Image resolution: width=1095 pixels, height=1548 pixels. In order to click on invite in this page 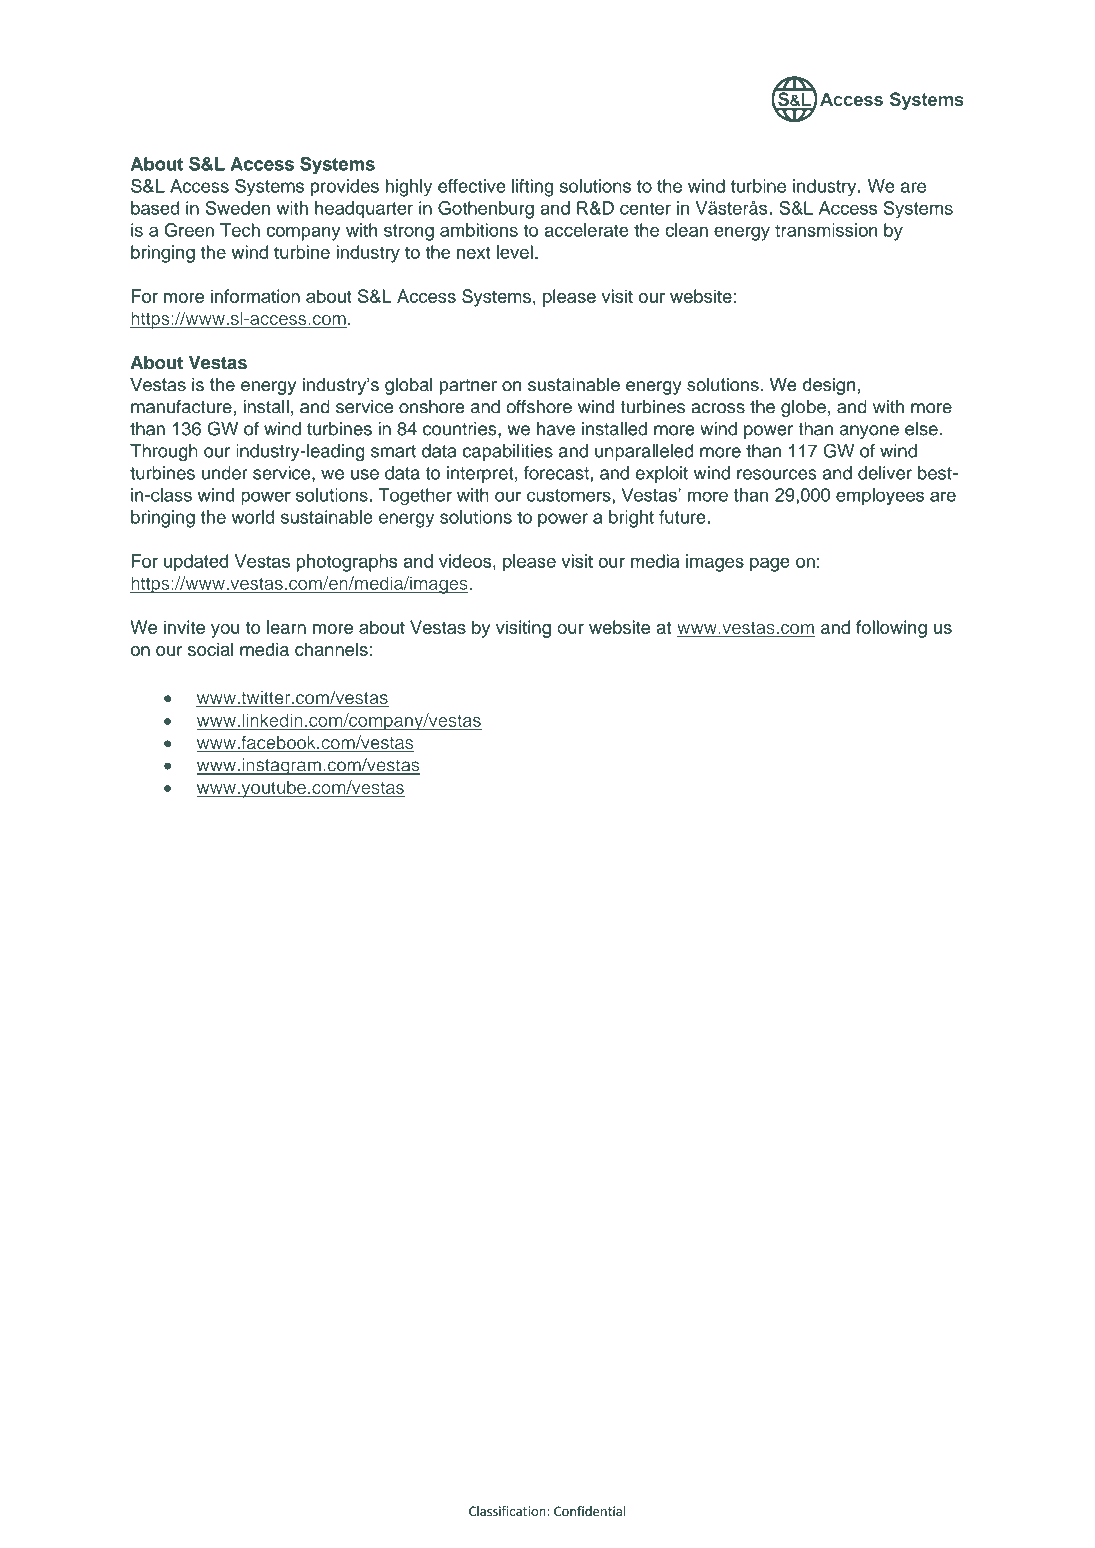, I will do `click(184, 627)`.
